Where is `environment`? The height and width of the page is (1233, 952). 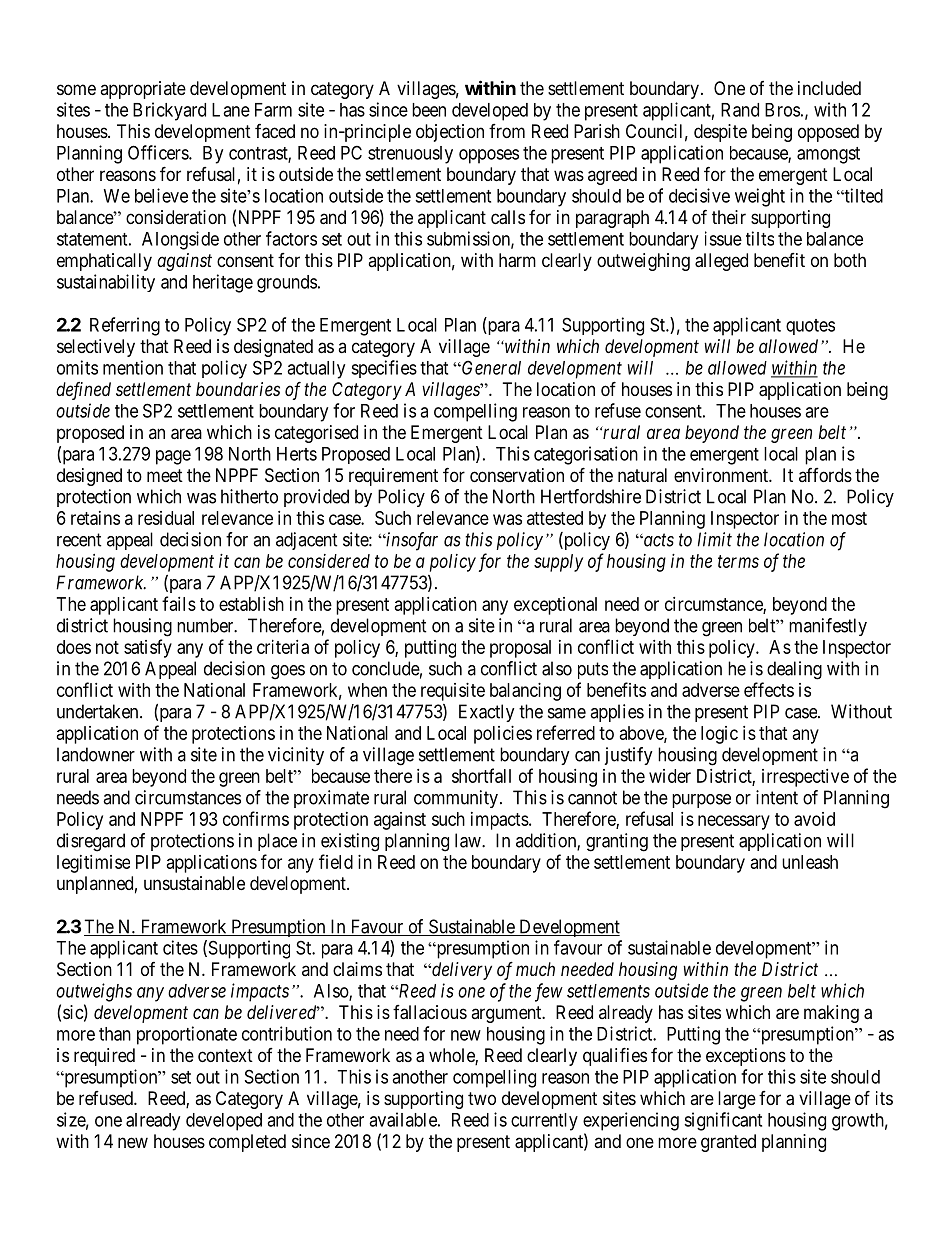
environment is located at coordinates (722, 475).
